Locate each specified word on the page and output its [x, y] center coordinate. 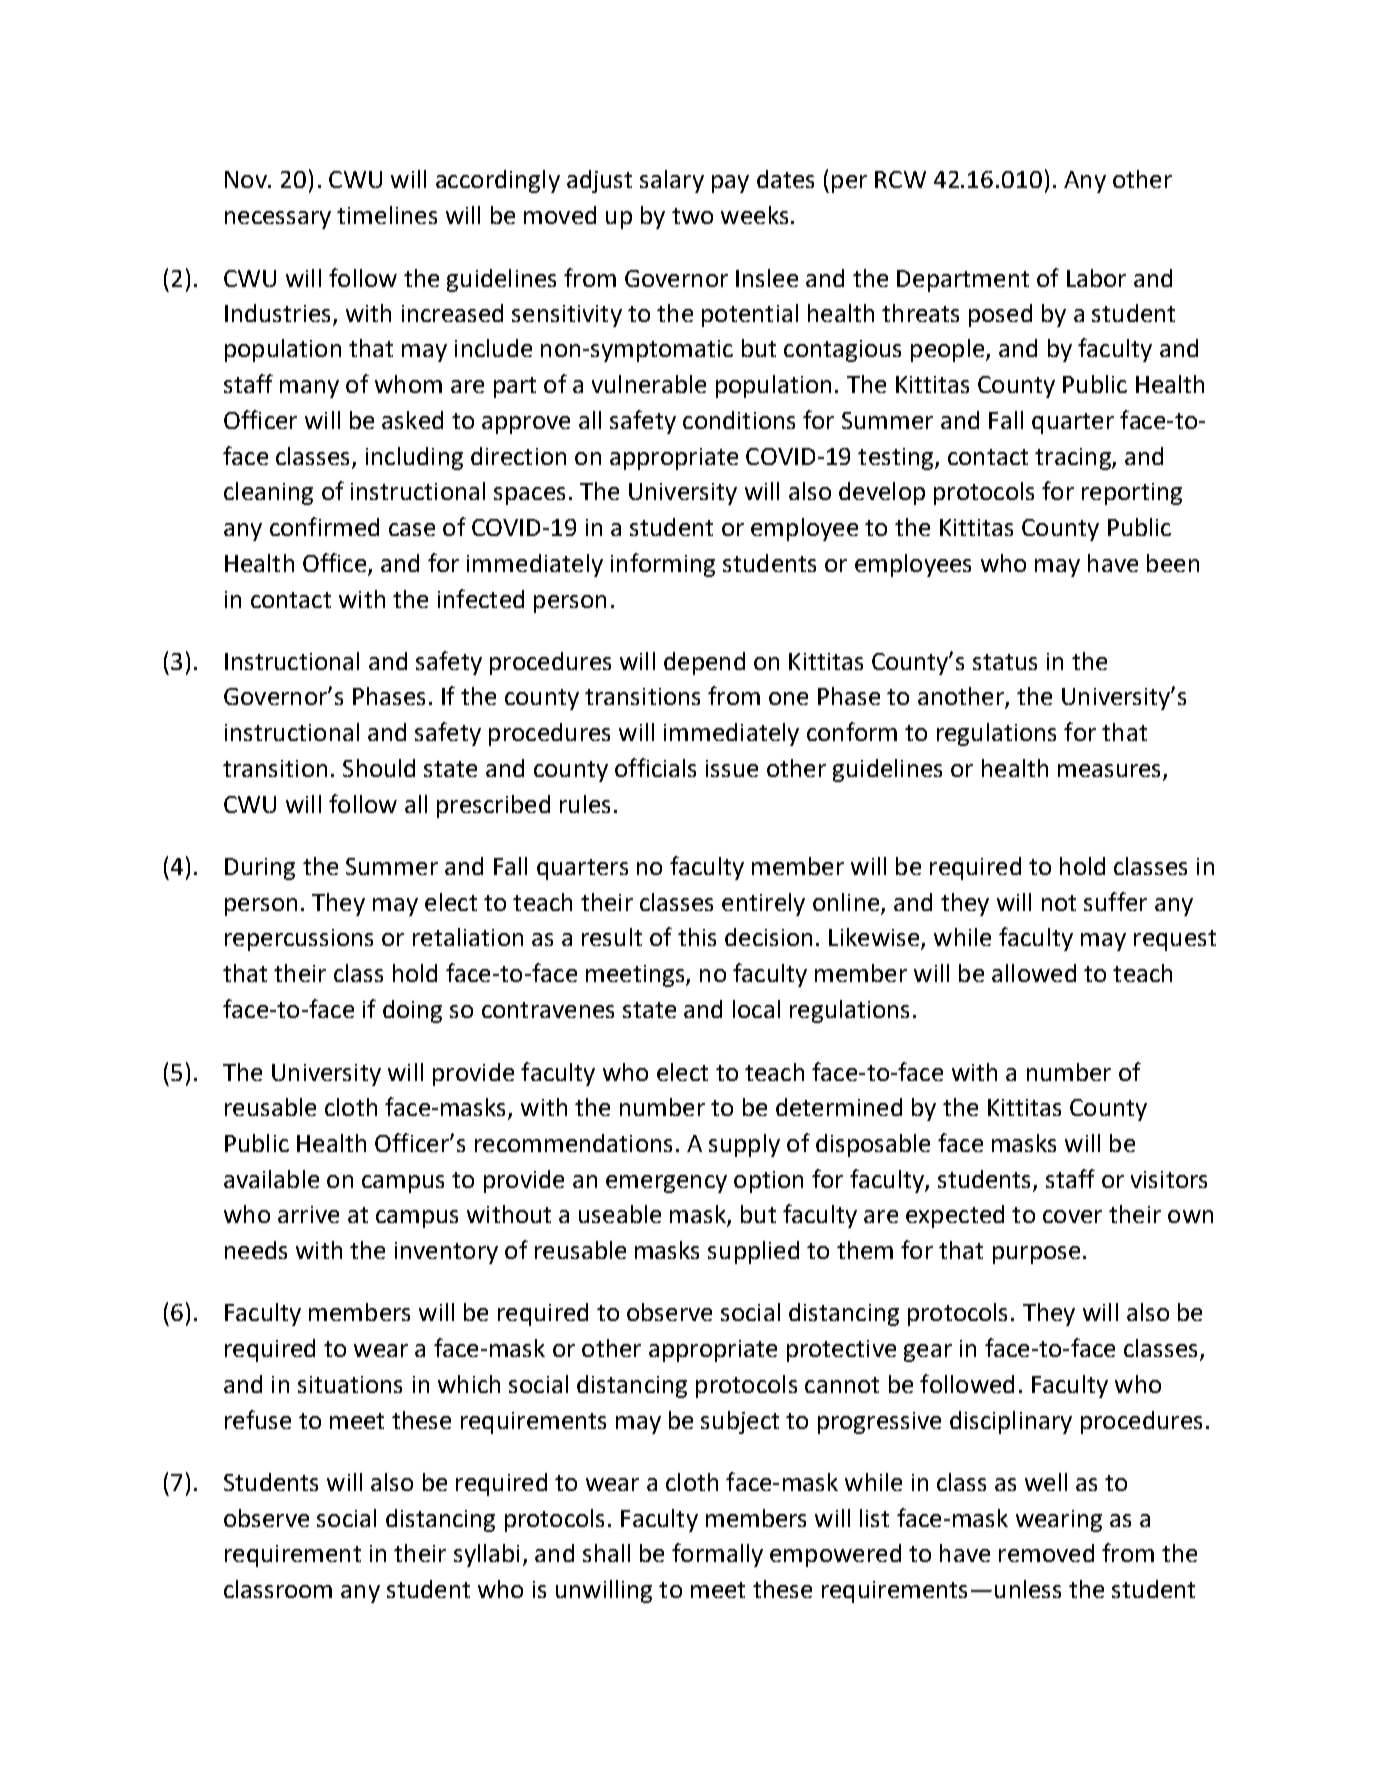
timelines [387, 215]
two [692, 216]
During [260, 869]
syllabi [486, 1555]
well [1046, 1482]
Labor [1096, 278]
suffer [1115, 901]
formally [717, 1555]
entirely [763, 904]
